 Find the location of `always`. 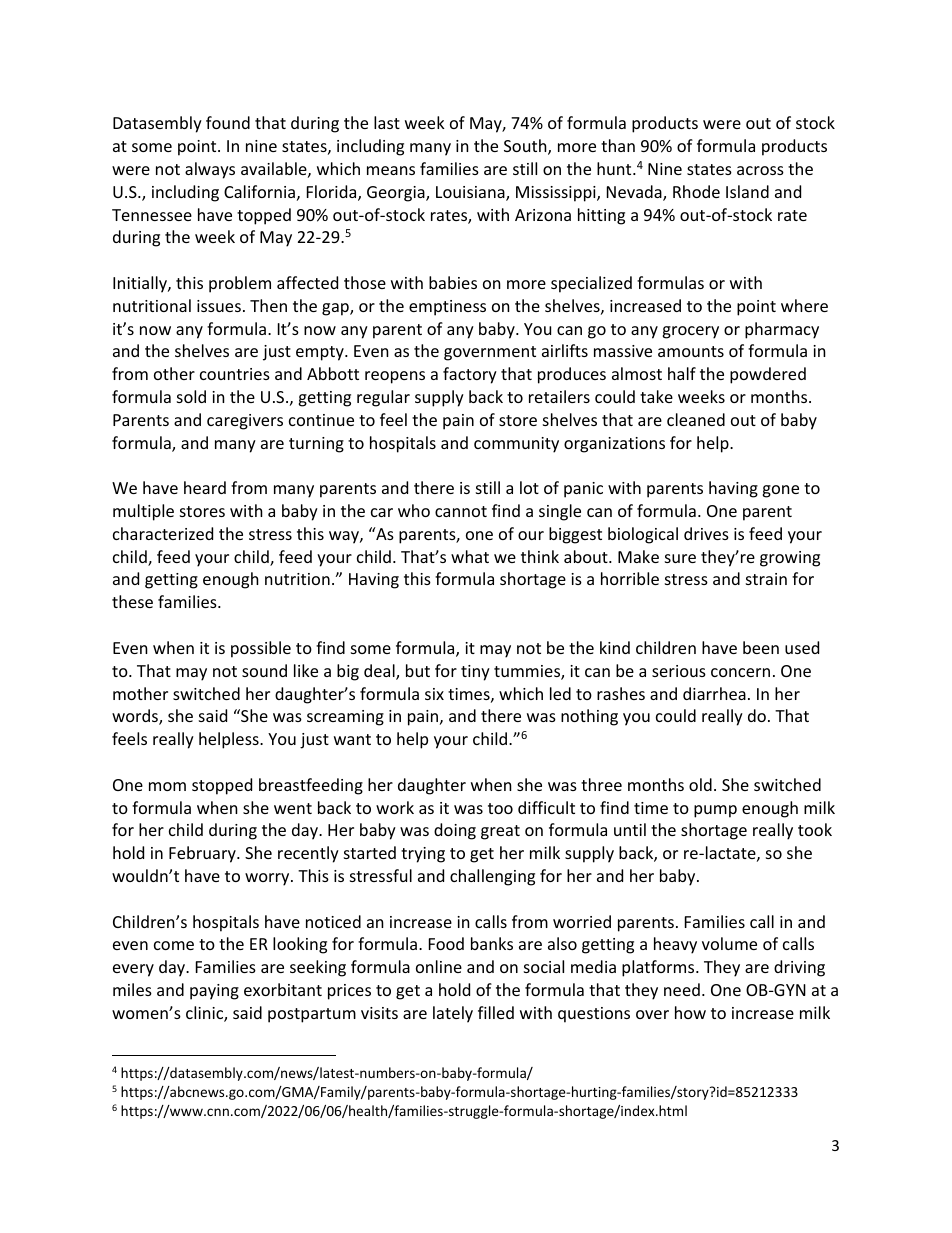

always is located at coordinates (210, 170).
